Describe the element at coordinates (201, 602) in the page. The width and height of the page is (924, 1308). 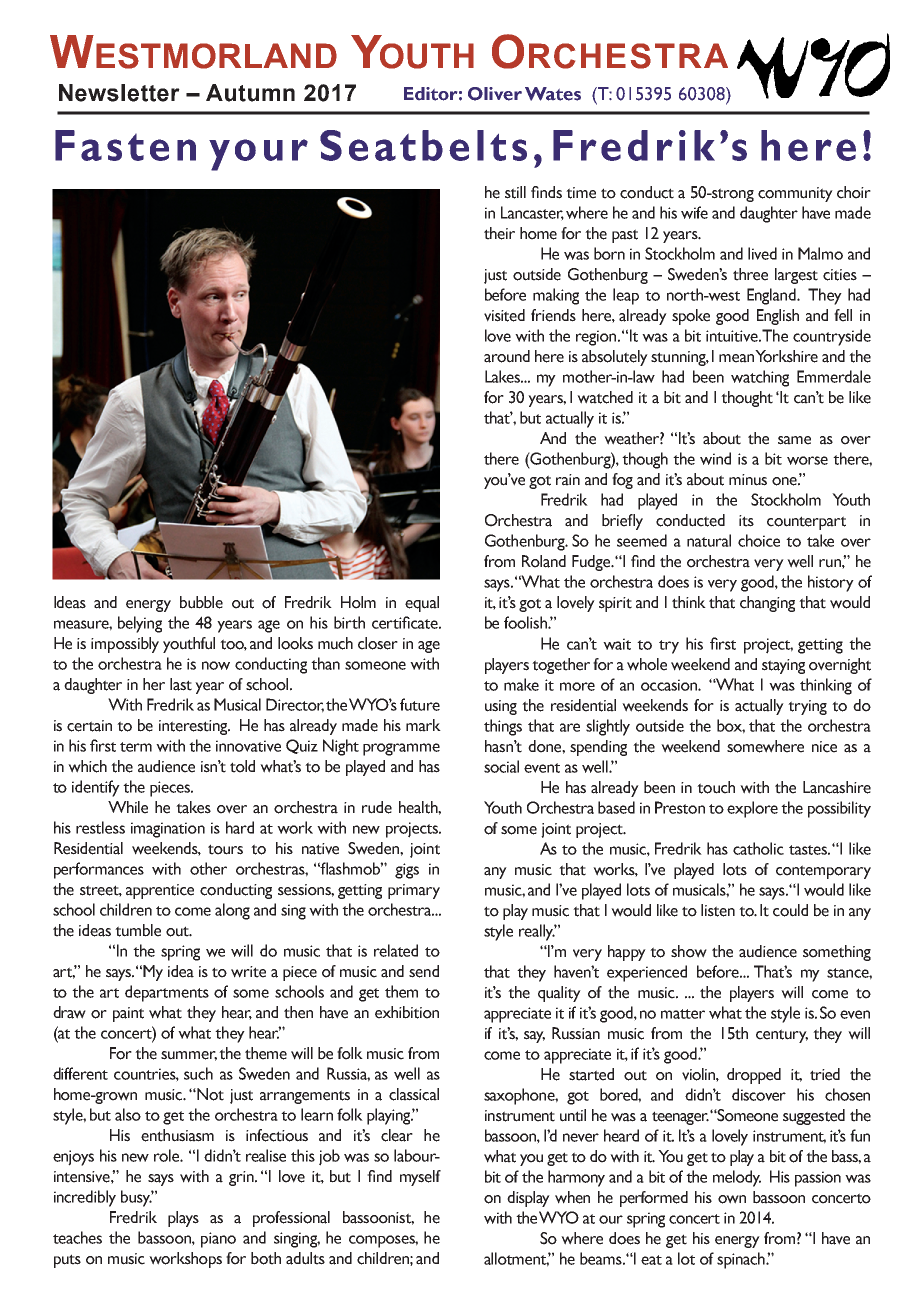
I see `bubble` at that location.
